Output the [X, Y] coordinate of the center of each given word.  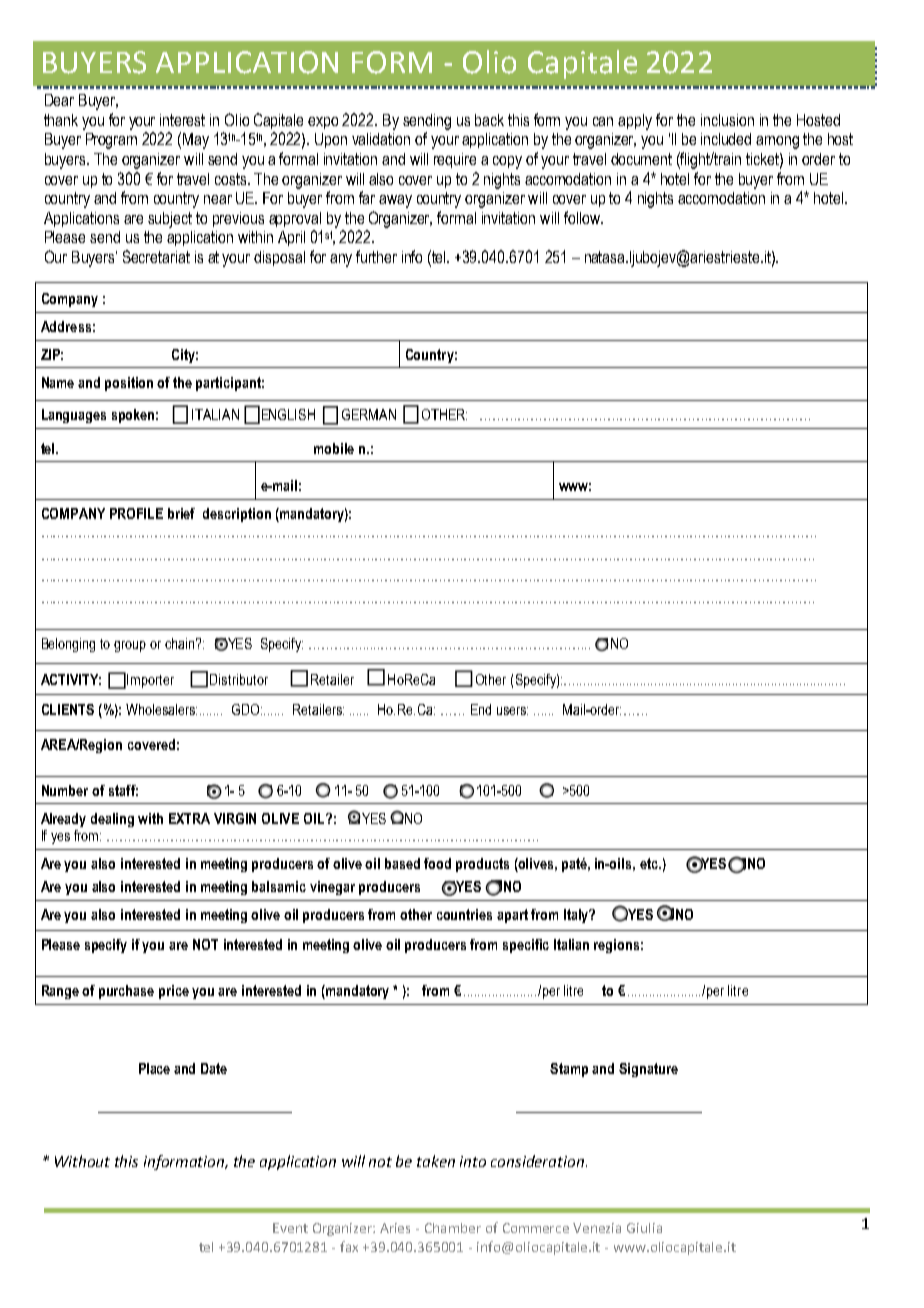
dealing [112, 820]
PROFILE [136, 513]
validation [381, 139]
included [726, 139]
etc [650, 863]
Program [111, 141]
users [512, 711]
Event [290, 1228]
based [402, 863]
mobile [334, 448]
